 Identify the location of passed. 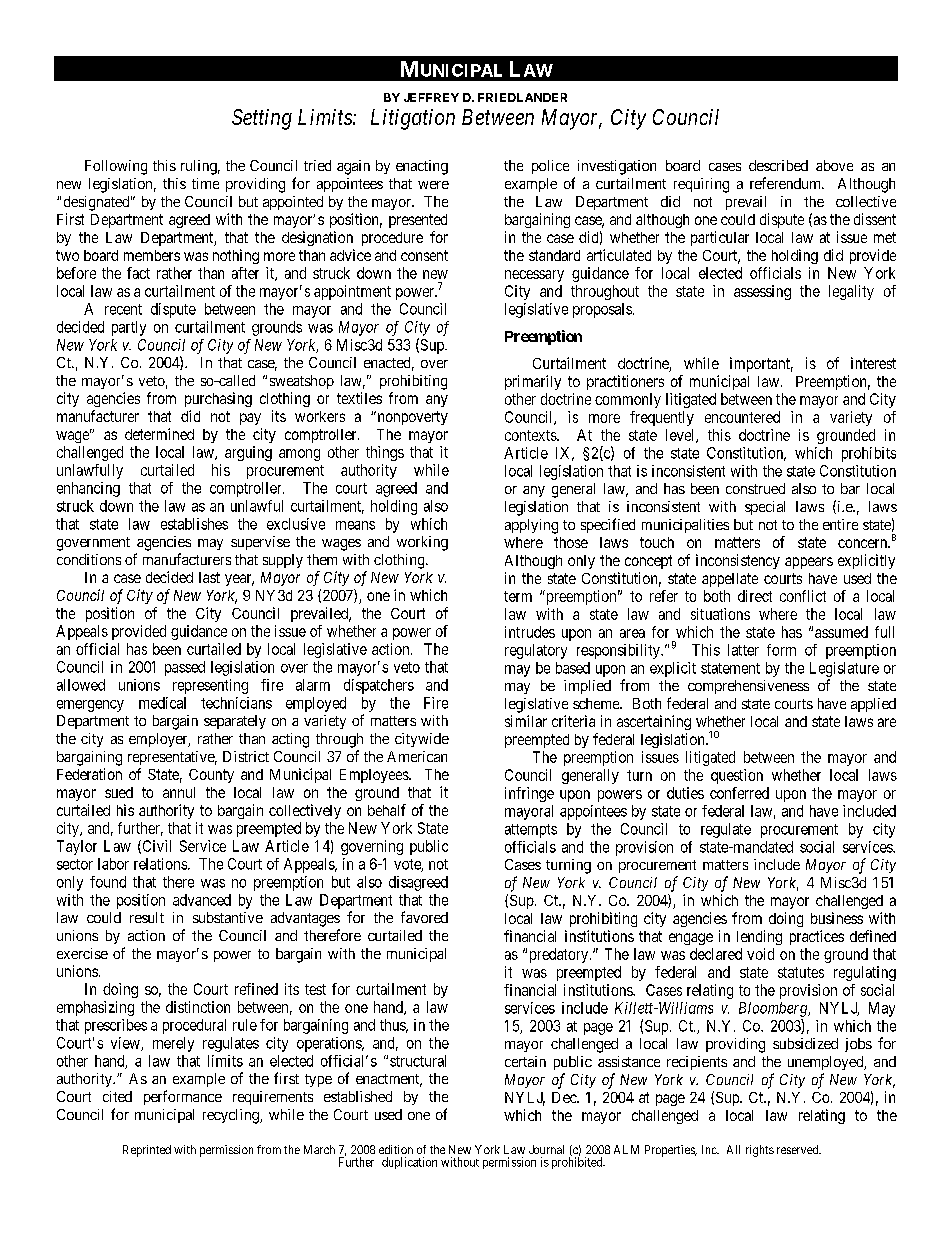
(185, 668).
